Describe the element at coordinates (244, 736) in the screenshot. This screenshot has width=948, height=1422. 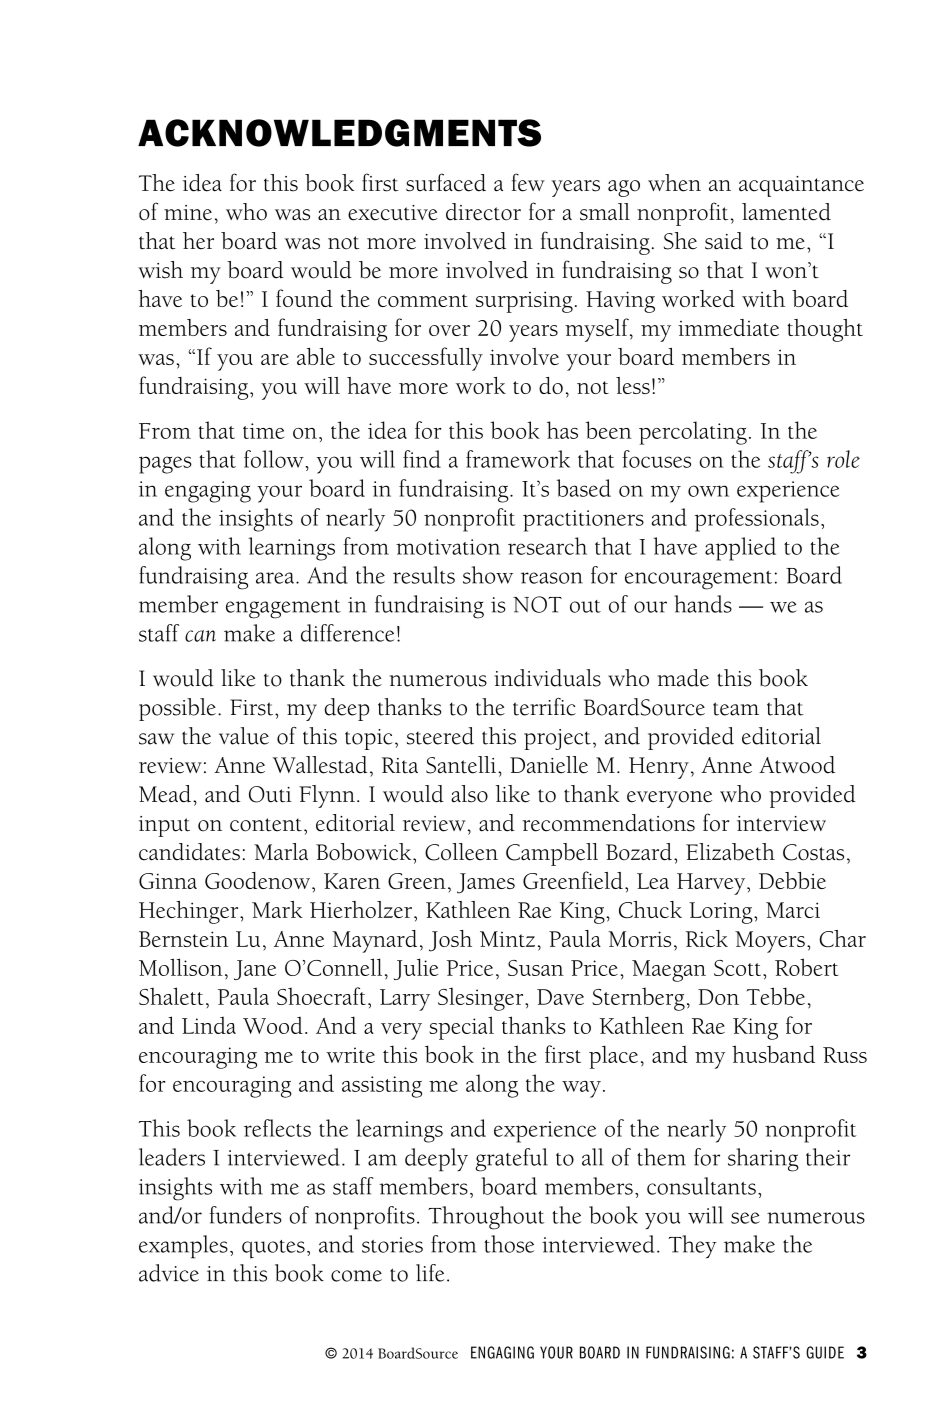
I see `value` at that location.
